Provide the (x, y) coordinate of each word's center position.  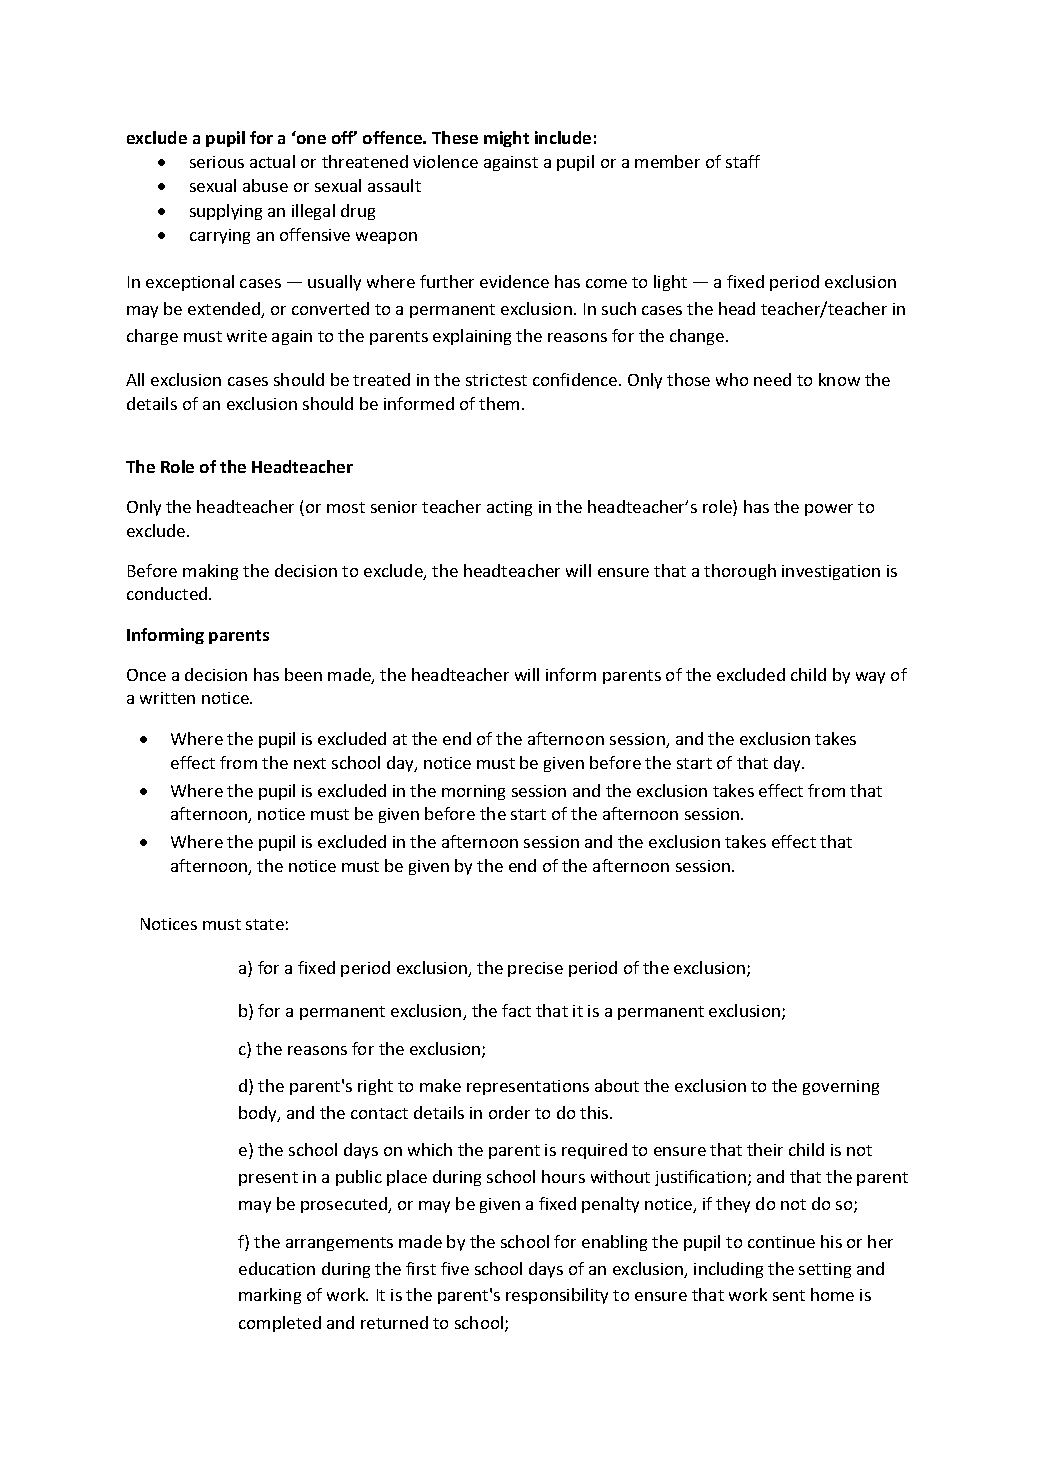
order (509, 1112)
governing (841, 1087)
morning (473, 792)
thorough (740, 572)
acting (509, 508)
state (265, 924)
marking (270, 1296)
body (259, 1114)
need (772, 379)
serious (217, 162)
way (870, 678)
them (499, 403)
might (506, 139)
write (247, 336)
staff (743, 161)
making (210, 572)
